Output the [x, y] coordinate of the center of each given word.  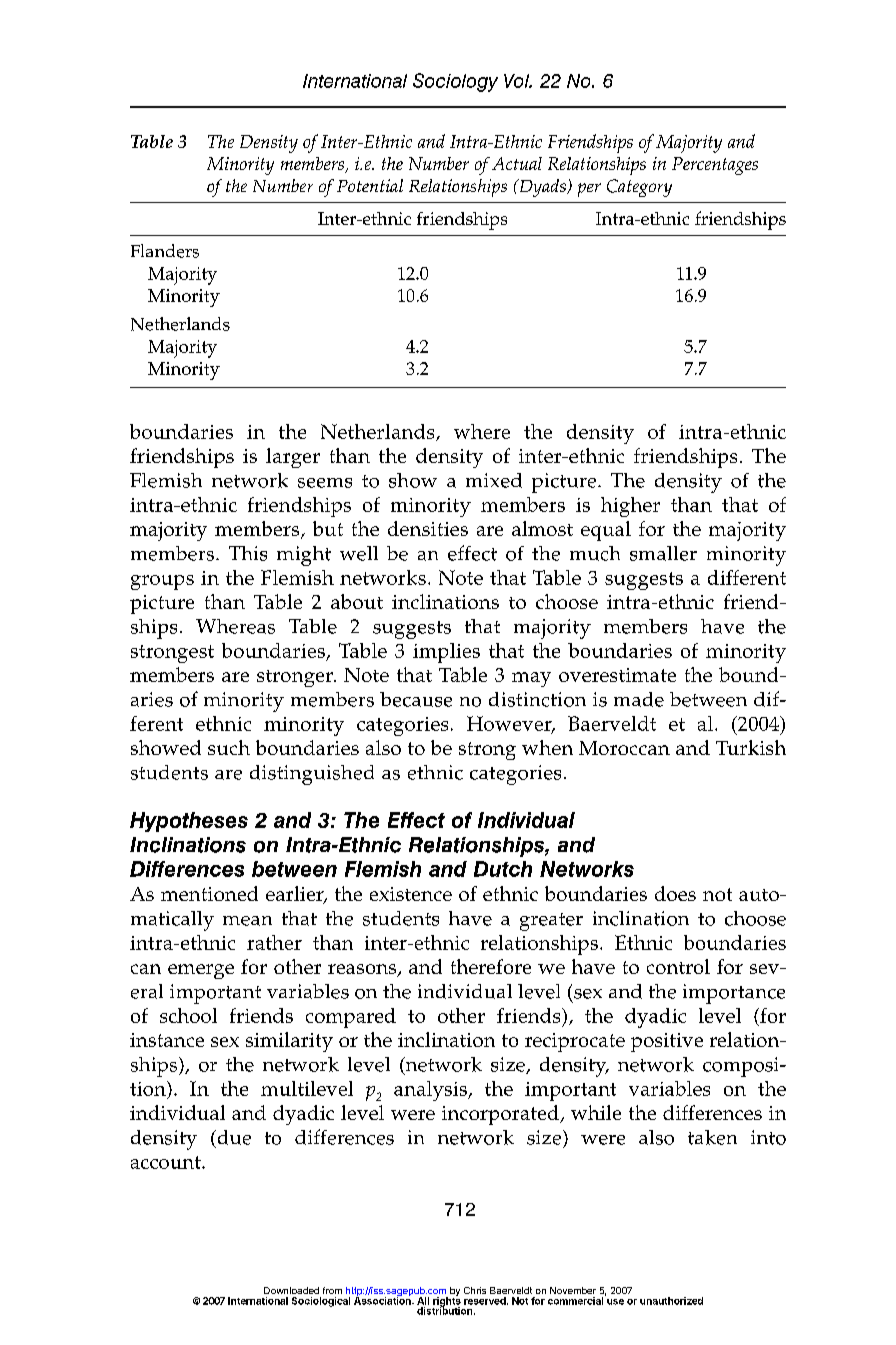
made [639, 699]
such [229, 747]
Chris [475, 1290]
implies [446, 653]
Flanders [165, 251]
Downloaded [291, 1290]
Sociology [455, 82]
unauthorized [671, 1301]
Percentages [715, 166]
